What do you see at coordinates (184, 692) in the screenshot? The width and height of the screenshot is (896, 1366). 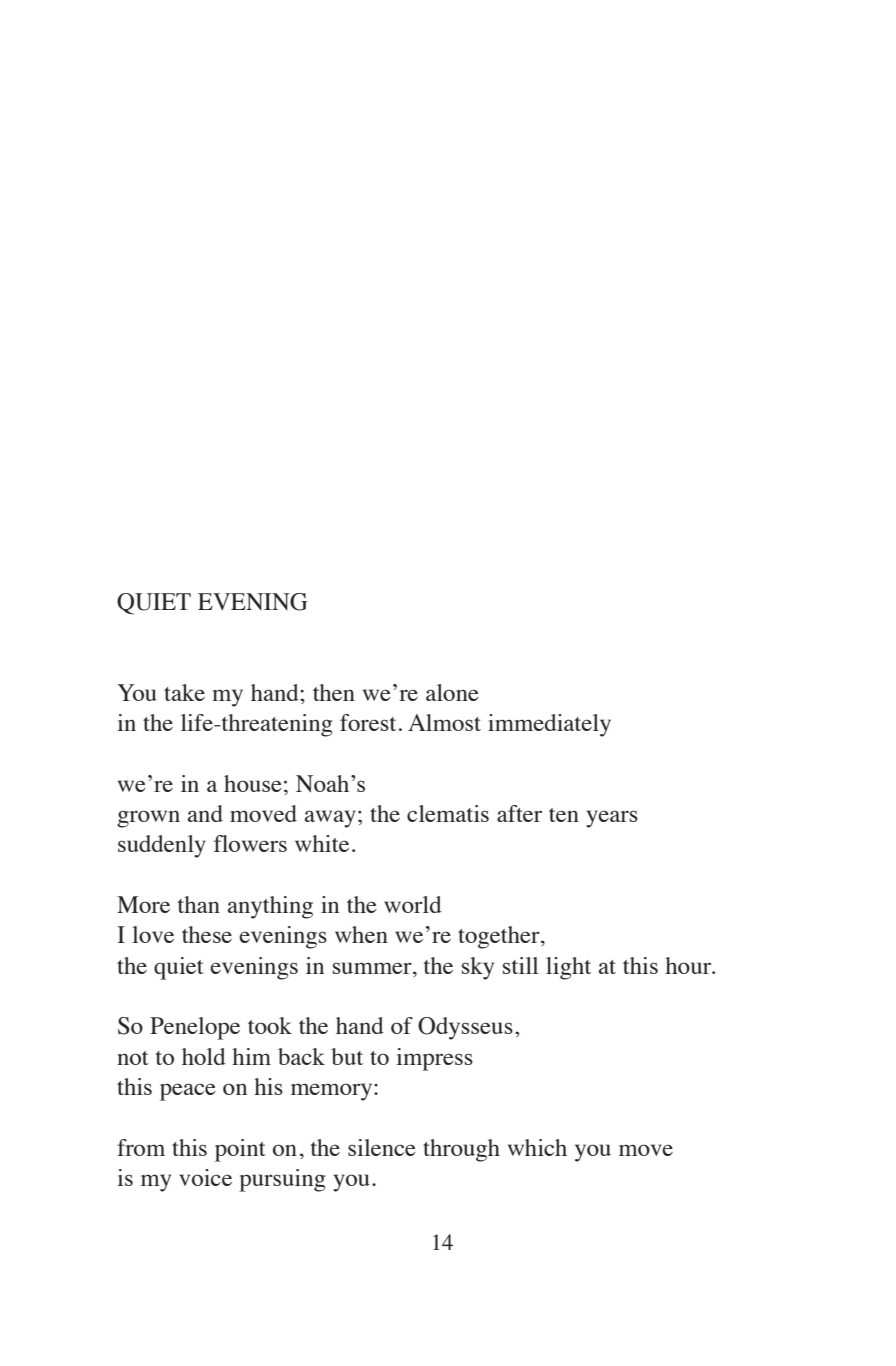 I see `take` at bounding box center [184, 692].
